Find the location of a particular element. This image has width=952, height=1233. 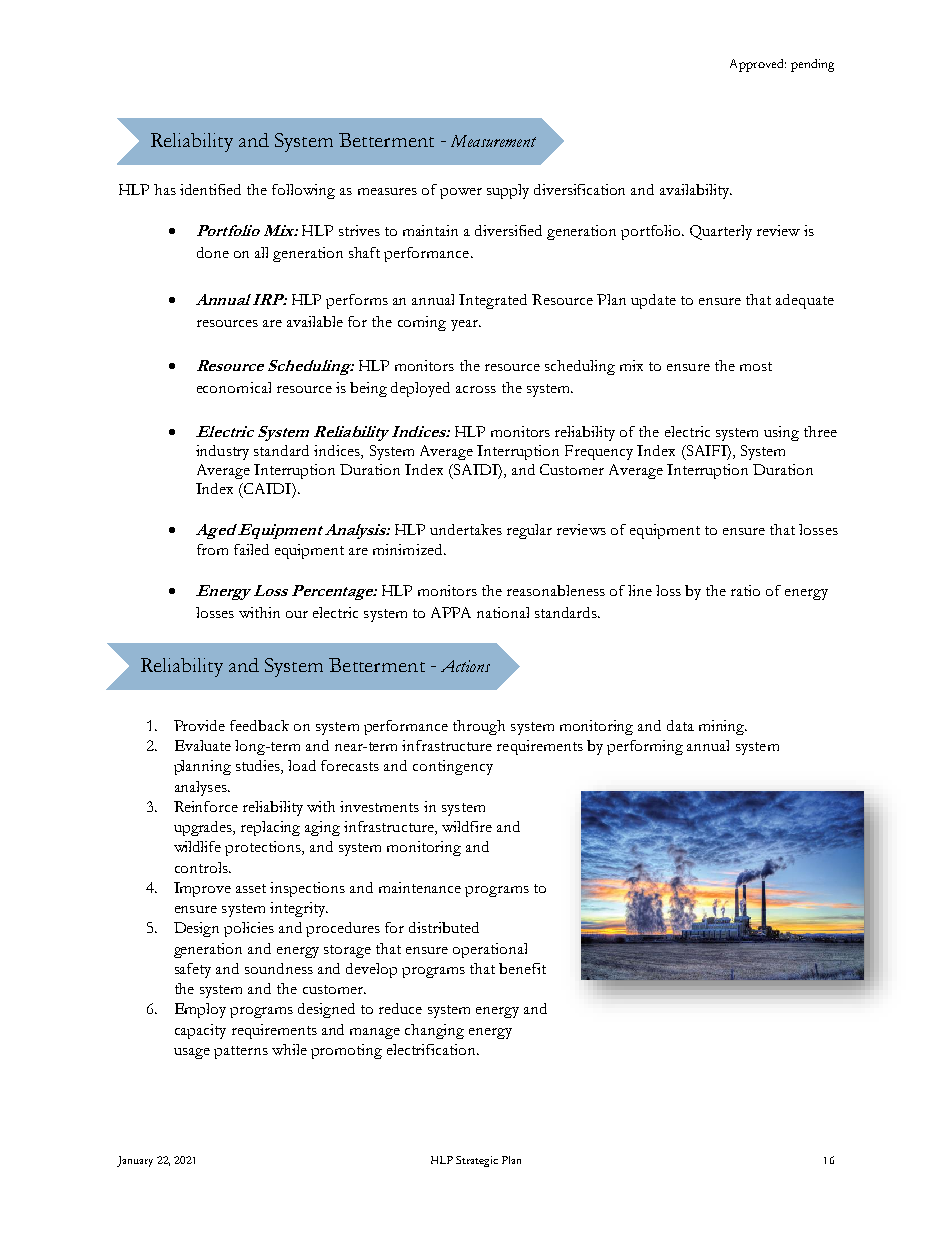

January is located at coordinates (135, 1161).
